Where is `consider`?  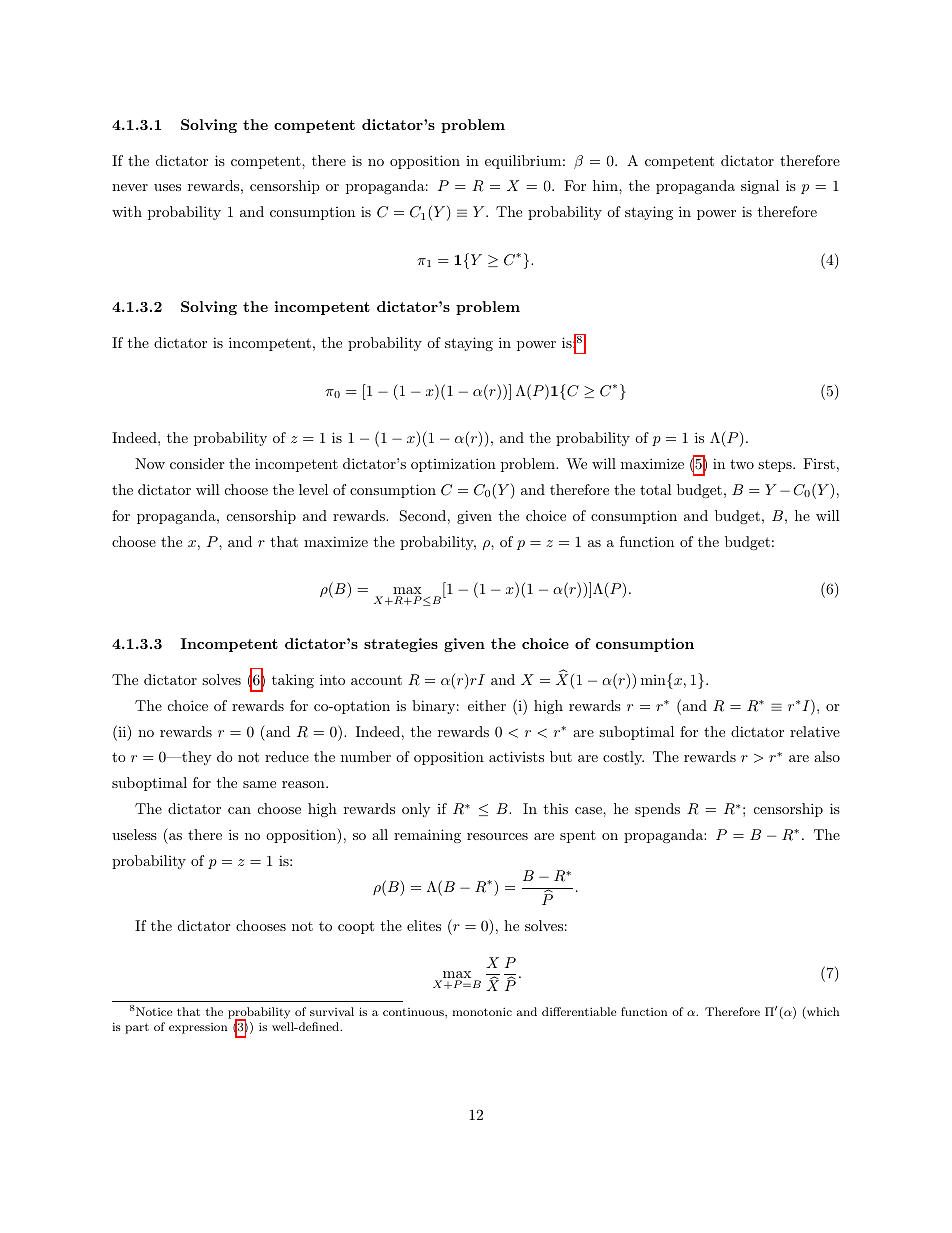 consider is located at coordinates (197, 463).
